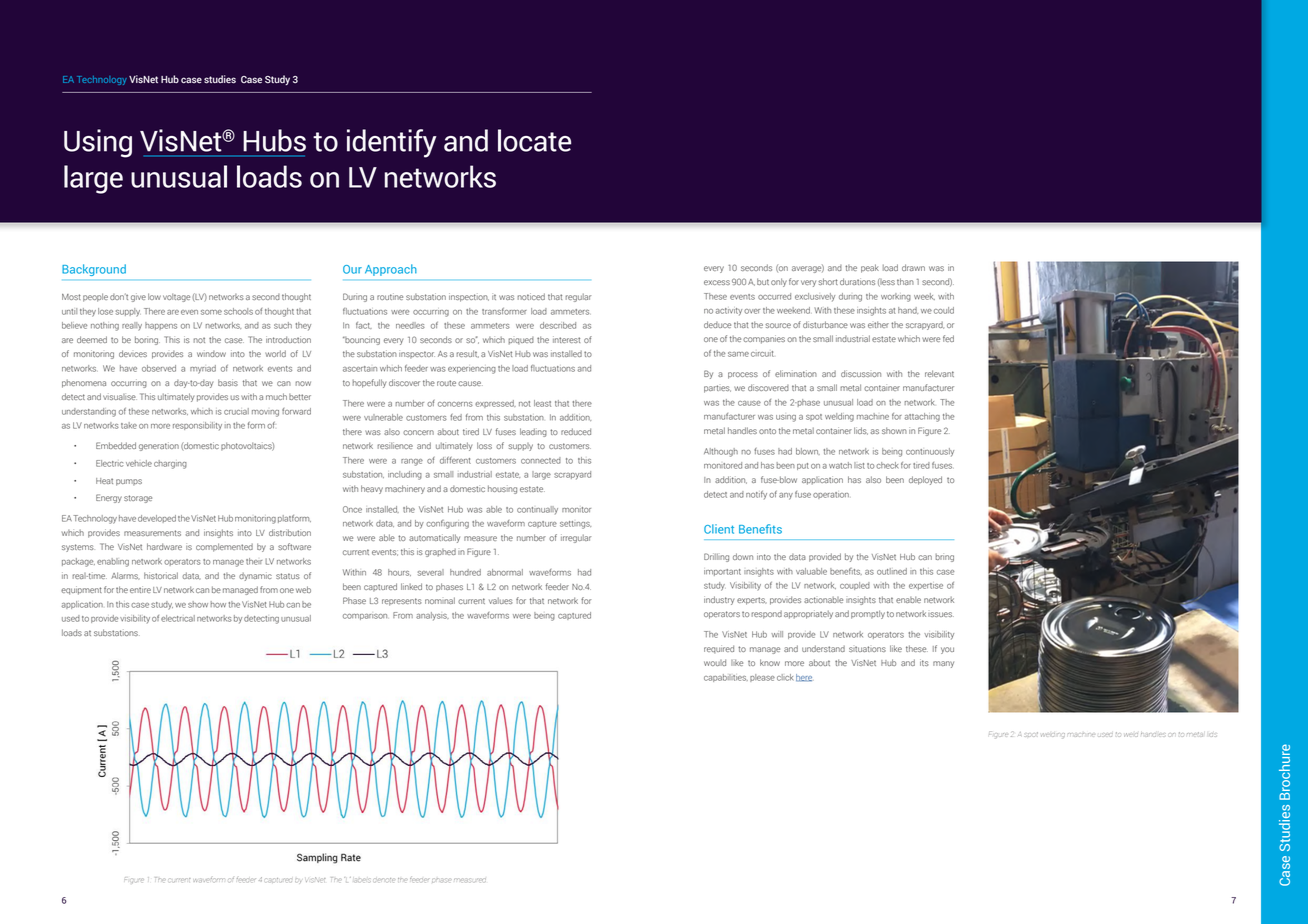  I want to click on locate, so click(534, 140).
